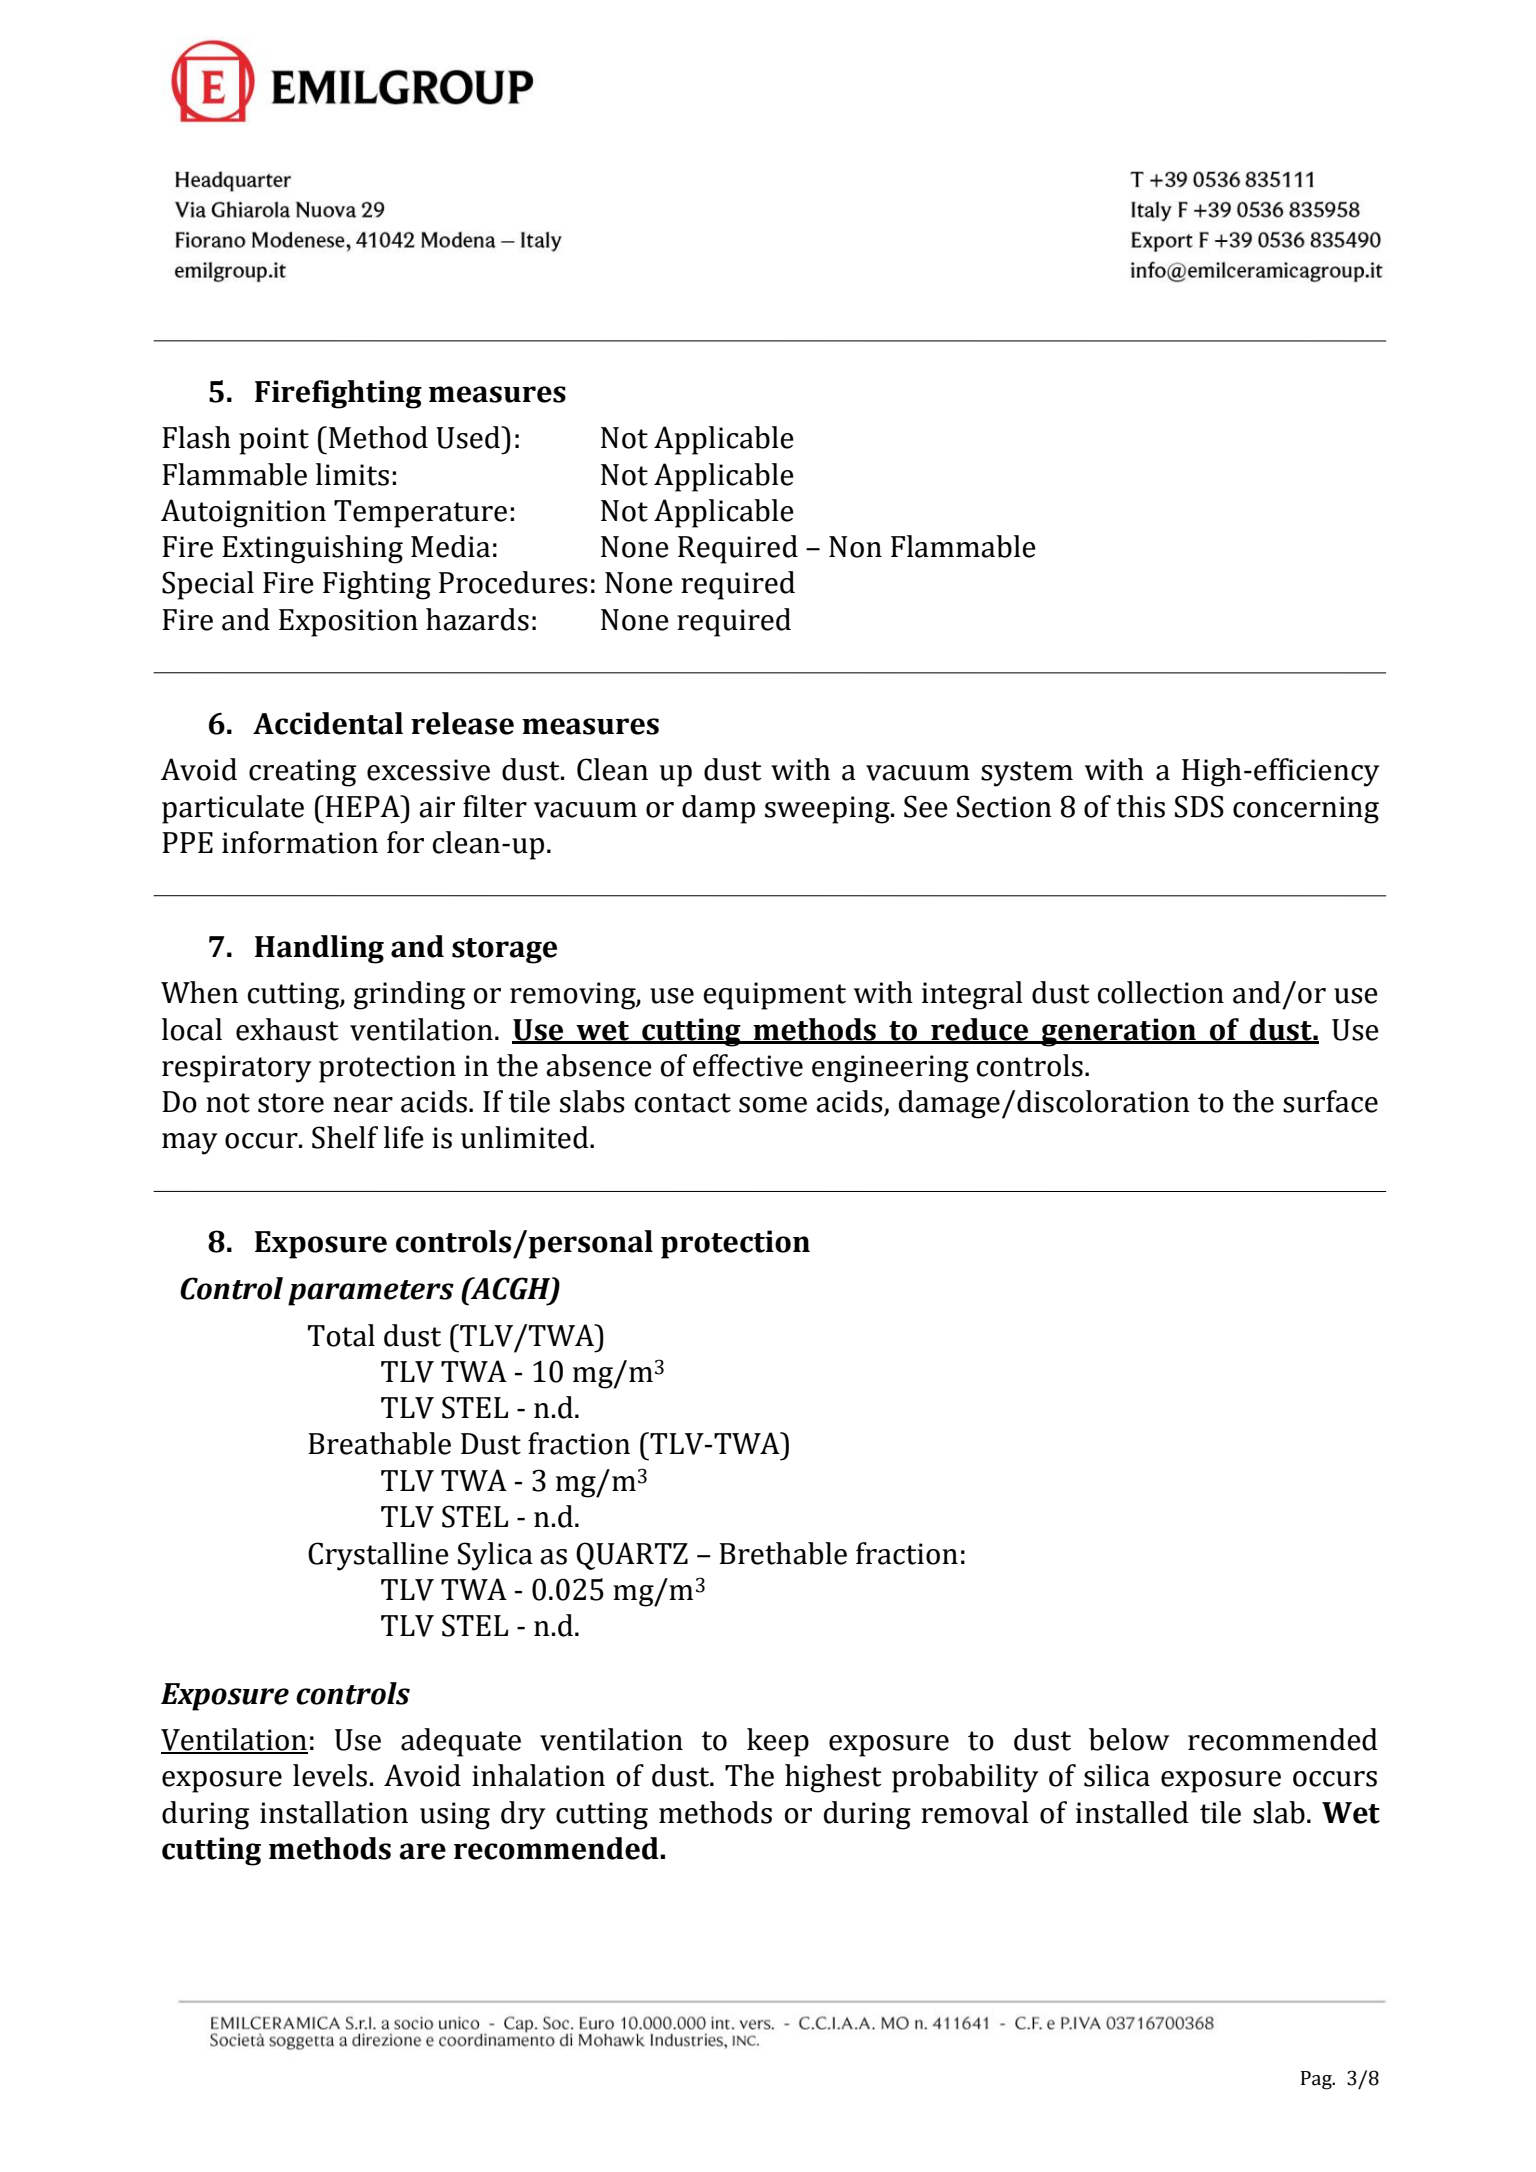  I want to click on system, so click(1027, 774).
